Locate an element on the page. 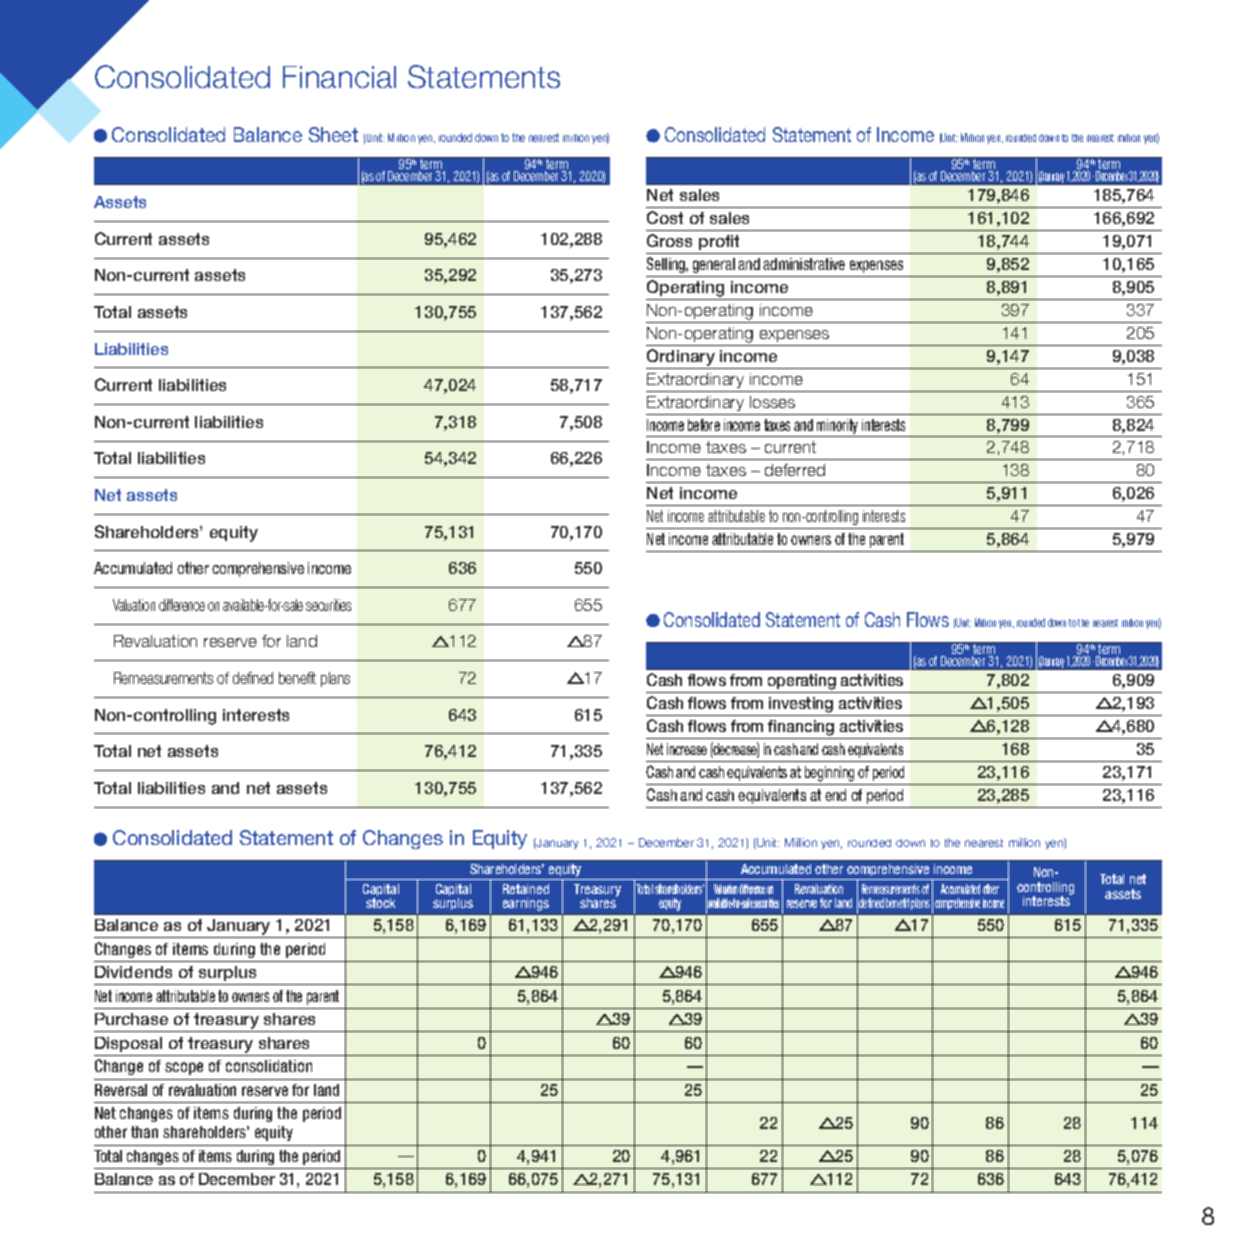 This page has width=1256, height=1256. Financial is located at coordinates (339, 77).
